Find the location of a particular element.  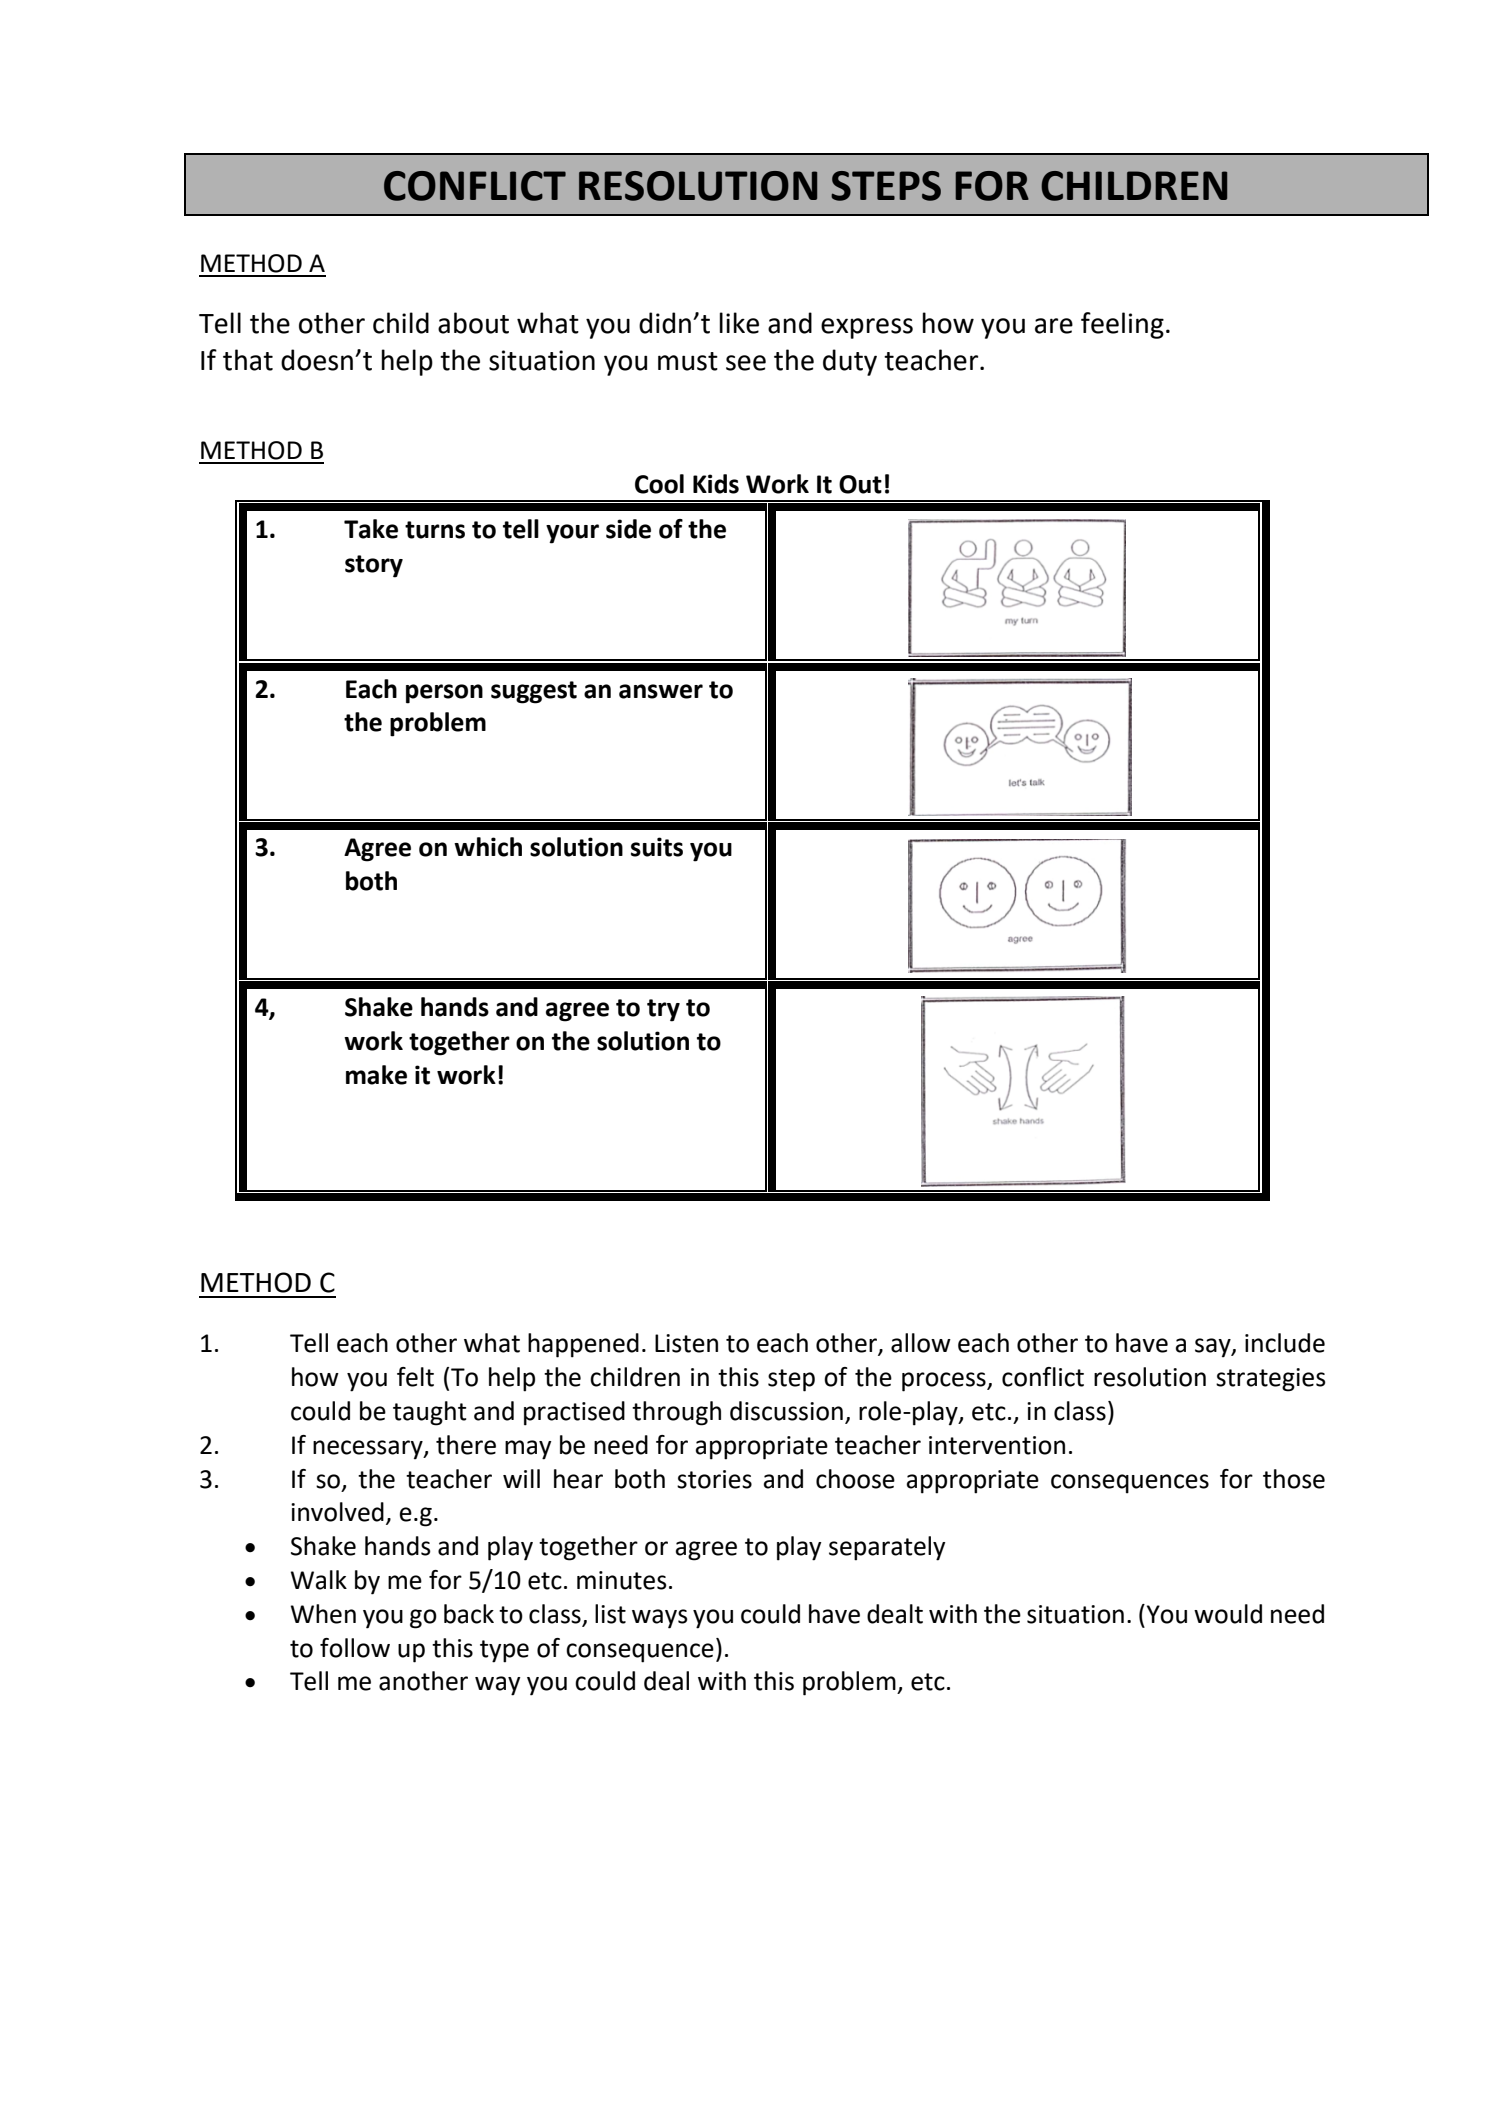

try is located at coordinates (663, 1010).
